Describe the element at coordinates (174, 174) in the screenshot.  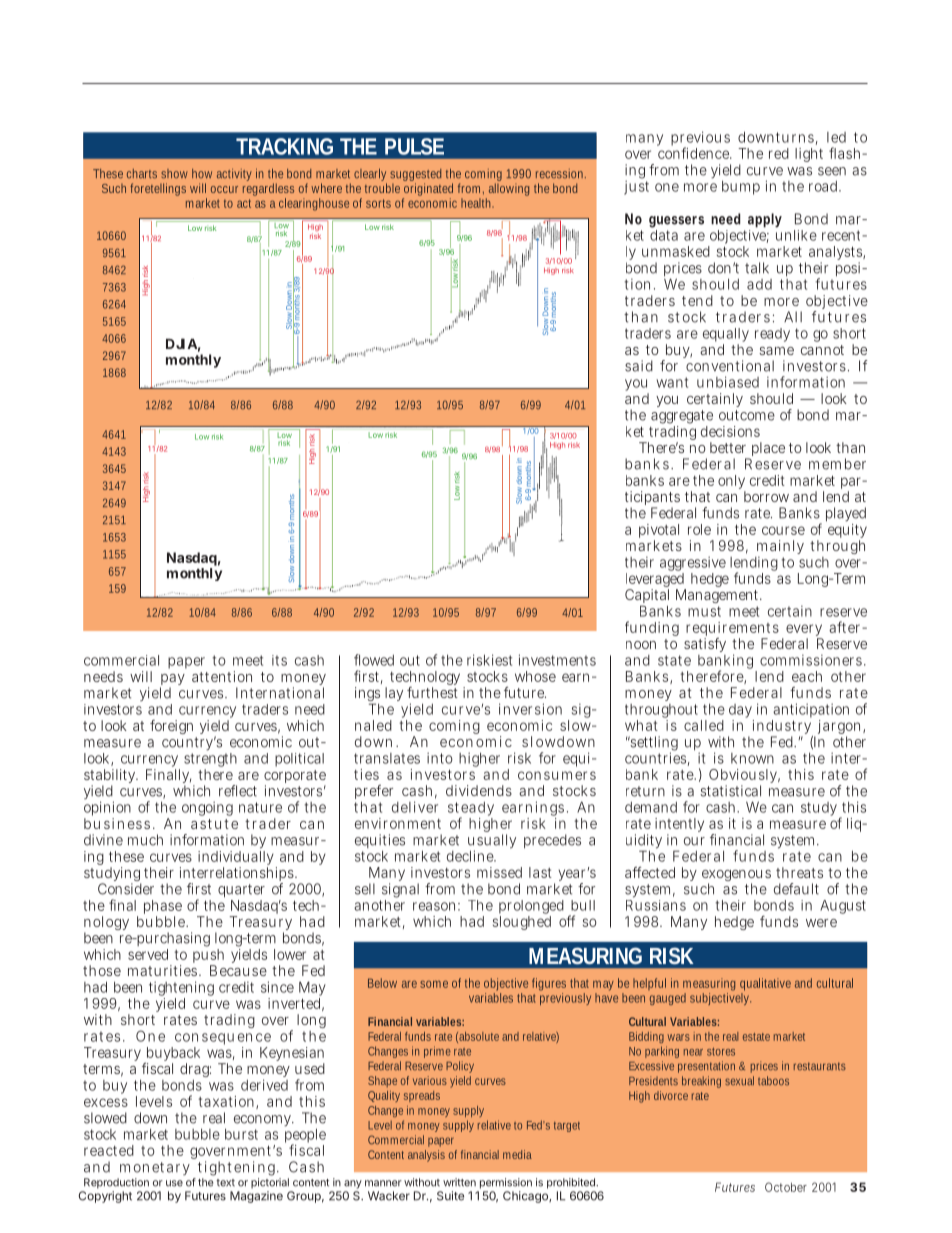
I see `show` at that location.
